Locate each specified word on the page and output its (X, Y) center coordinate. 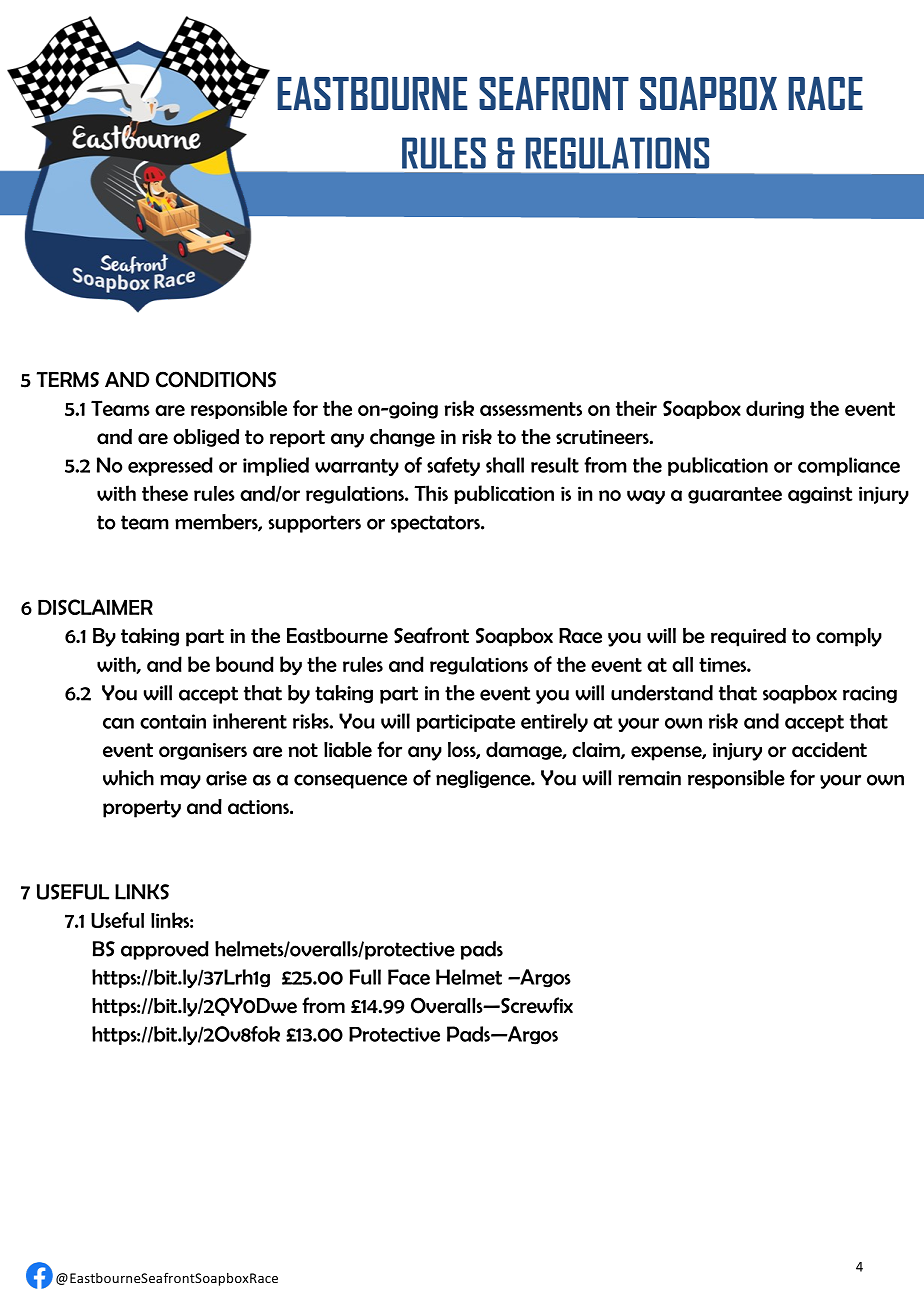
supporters (314, 524)
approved (165, 950)
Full (365, 977)
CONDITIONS (216, 379)
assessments (531, 409)
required (748, 637)
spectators (436, 524)
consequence (350, 781)
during (775, 409)
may (180, 781)
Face (409, 977)
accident (829, 750)
